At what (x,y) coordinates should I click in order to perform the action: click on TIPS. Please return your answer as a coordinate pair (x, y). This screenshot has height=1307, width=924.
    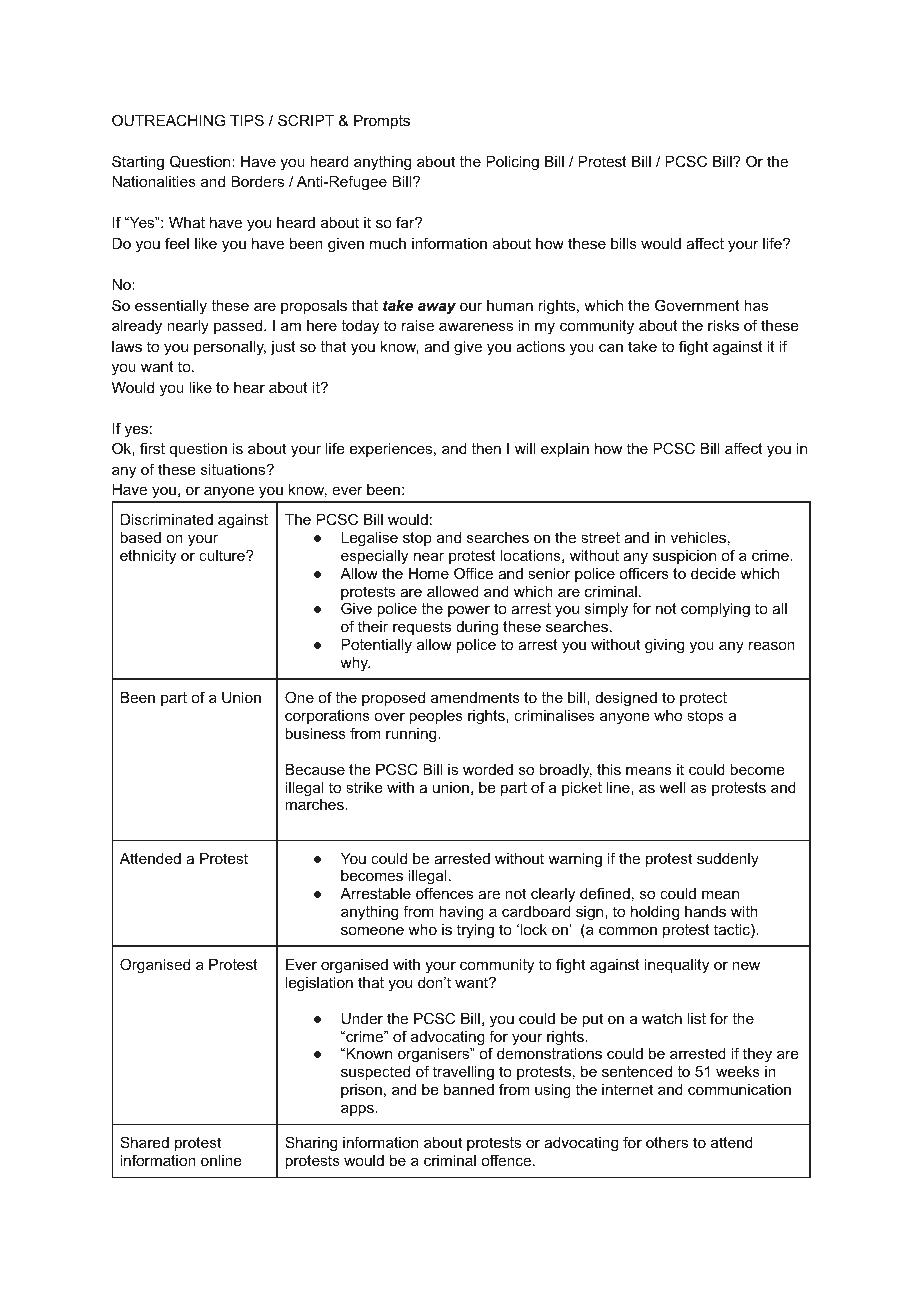
    Looking at the image, I should click on (247, 120).
